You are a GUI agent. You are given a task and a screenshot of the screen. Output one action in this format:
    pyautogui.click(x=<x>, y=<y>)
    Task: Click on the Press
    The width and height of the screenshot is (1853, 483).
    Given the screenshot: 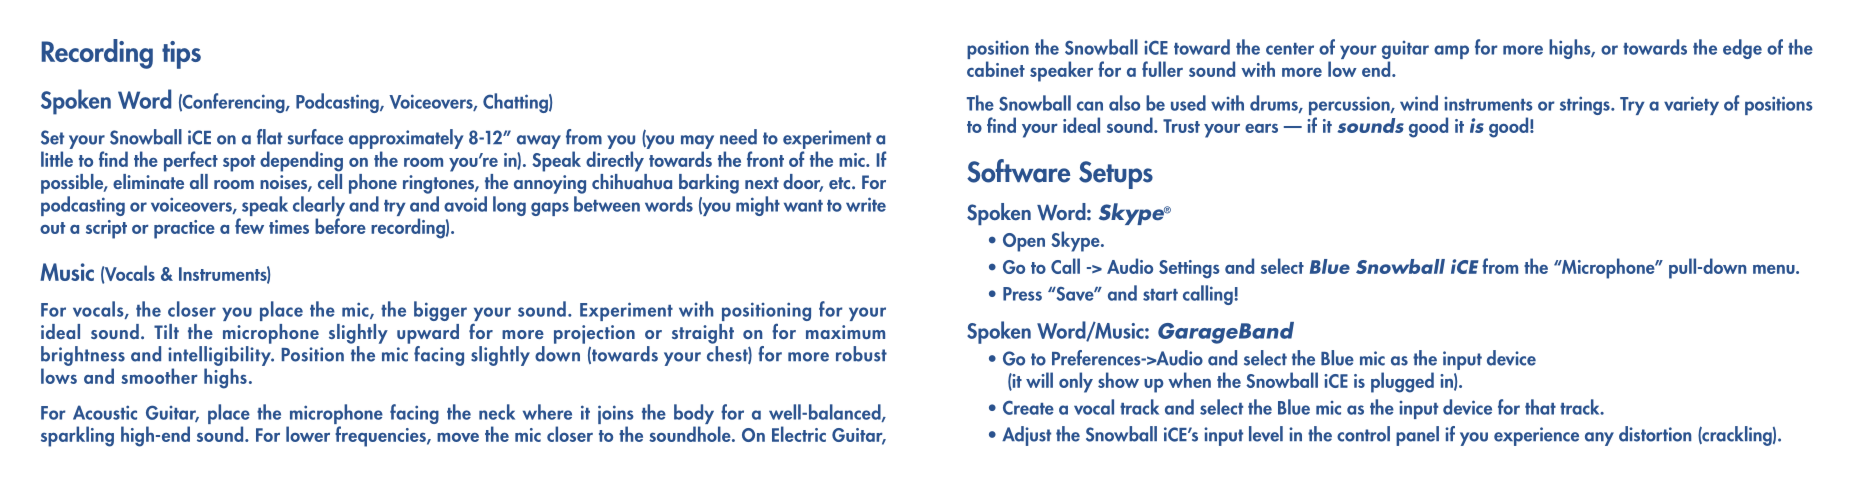 What is the action you would take?
    pyautogui.click(x=1022, y=294)
